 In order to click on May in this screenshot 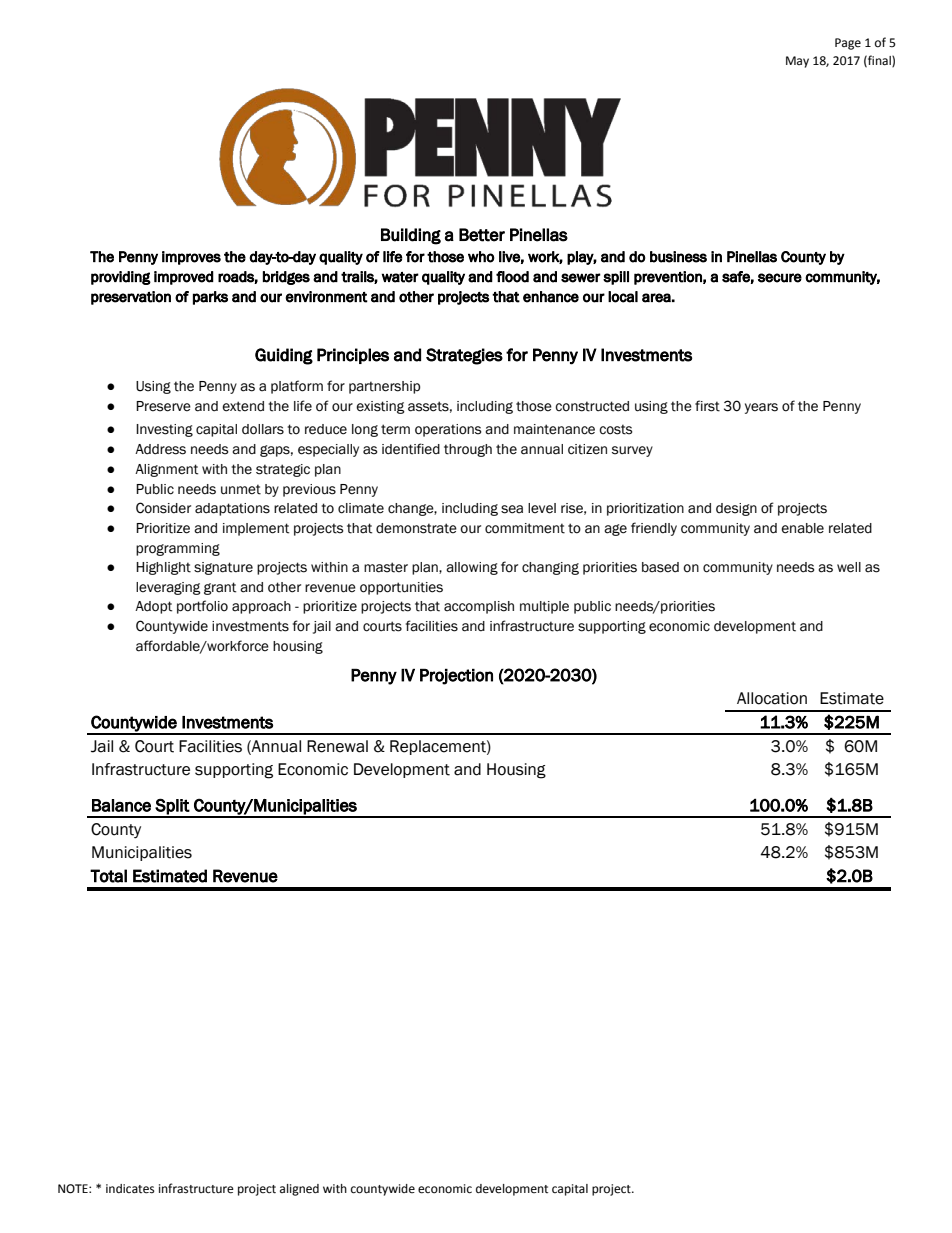, I will do `click(797, 62)`.
